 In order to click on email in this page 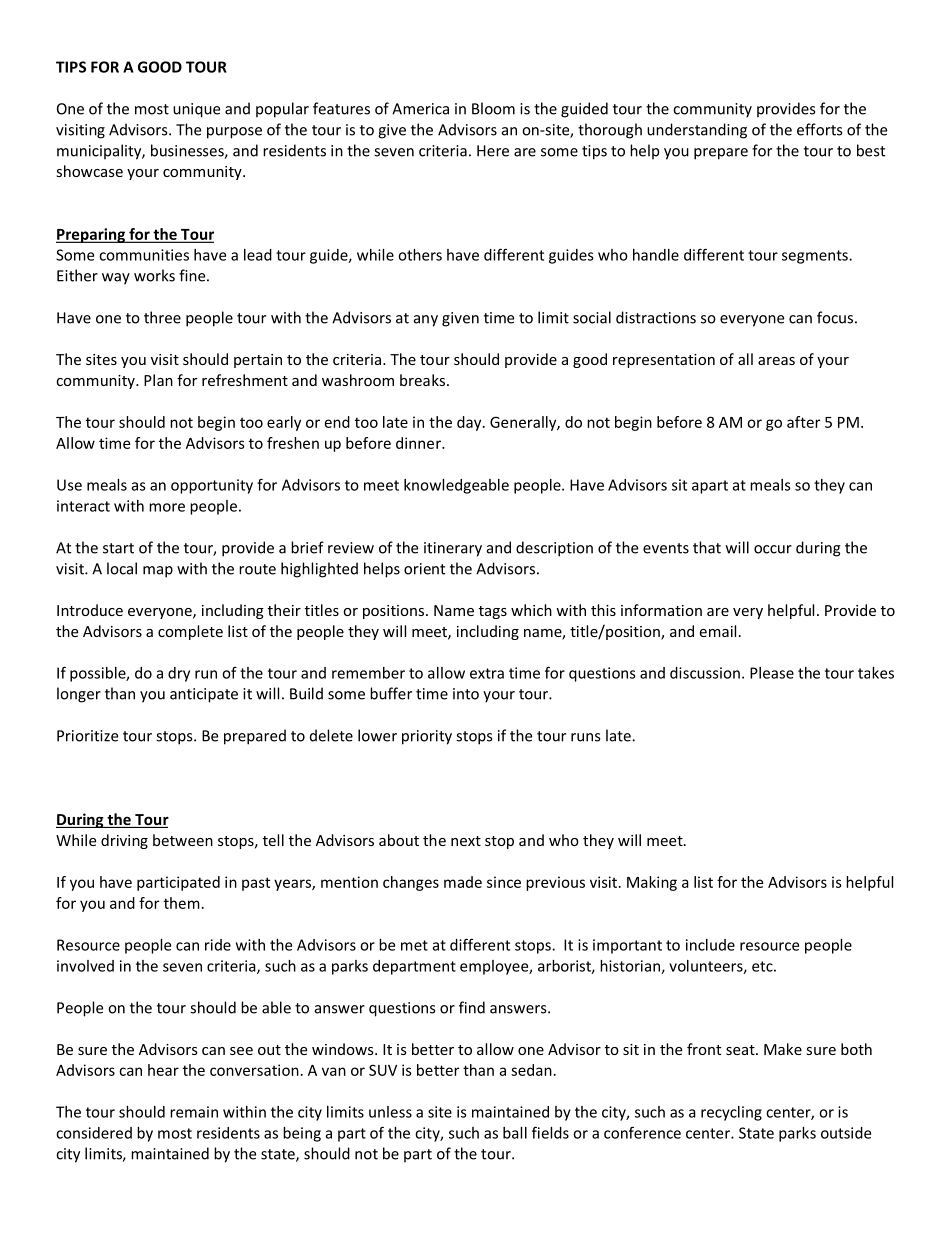, I will do `click(717, 631)`.
